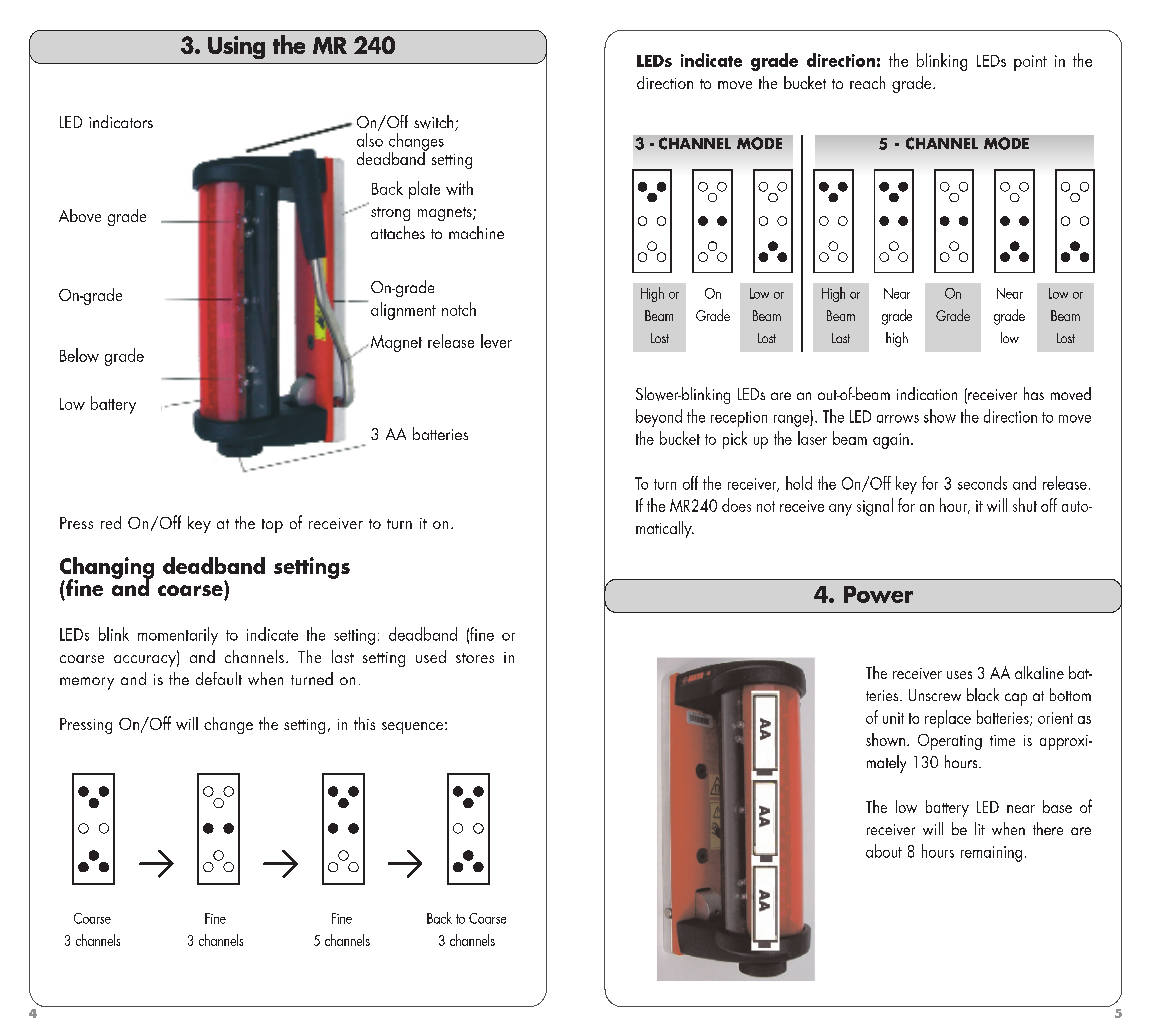 The width and height of the document is (1149, 1036). What do you see at coordinates (878, 594) in the document?
I see `Power` at bounding box center [878, 594].
